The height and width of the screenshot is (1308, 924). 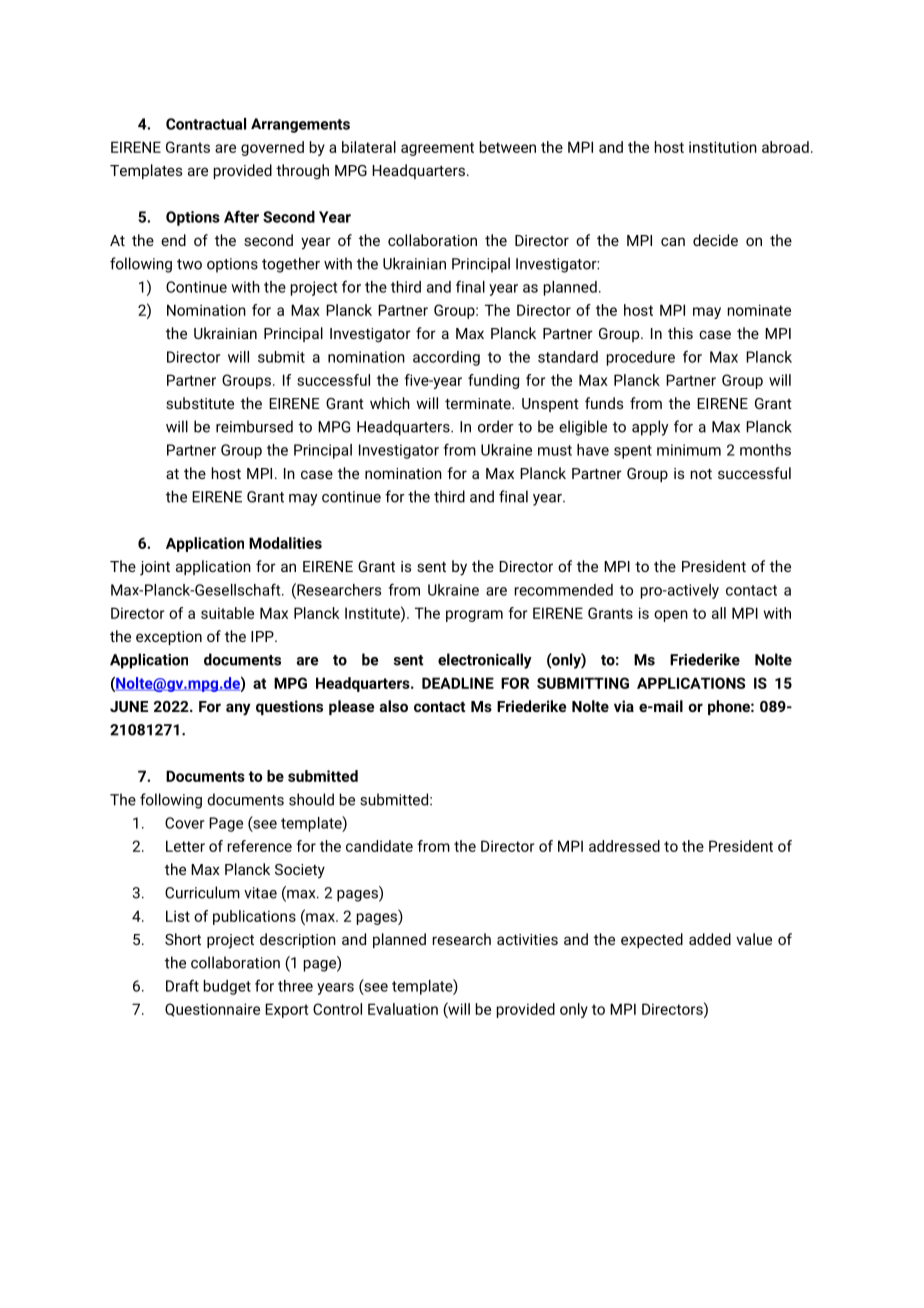 I want to click on Cover, so click(x=184, y=823).
